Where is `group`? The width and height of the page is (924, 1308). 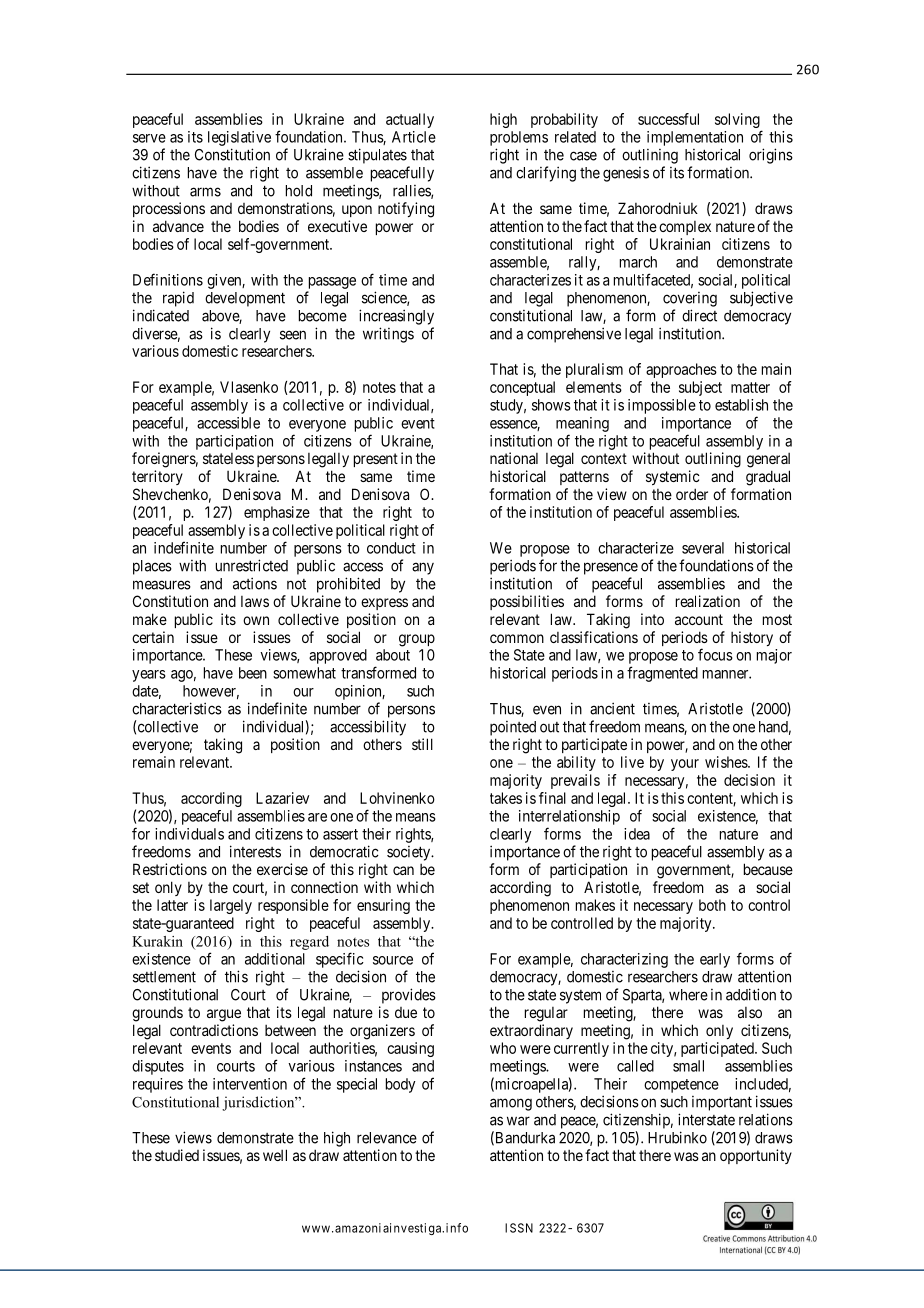 group is located at coordinates (417, 640).
